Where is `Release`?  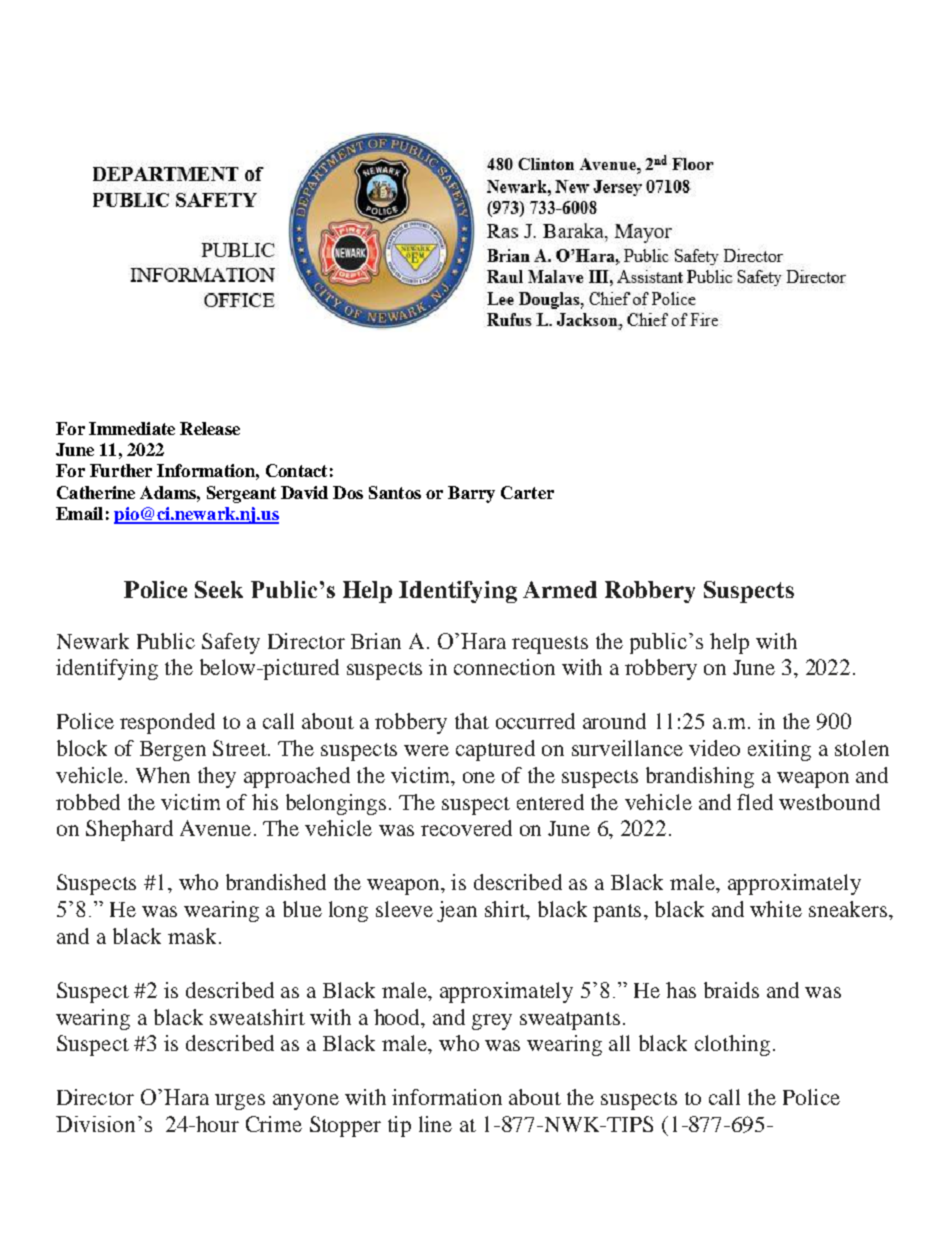
Release is located at coordinates (210, 428).
